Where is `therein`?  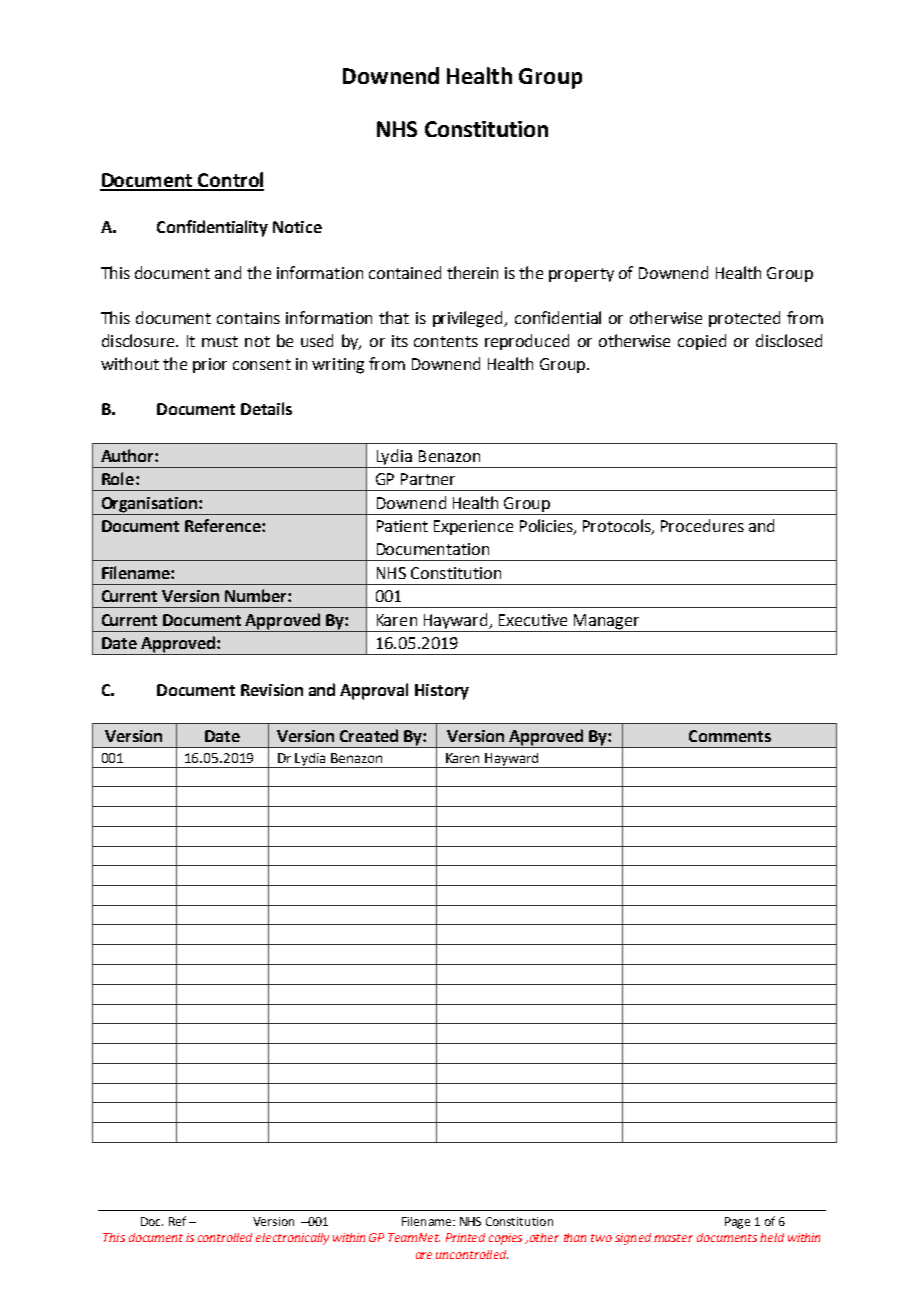
therein is located at coordinates (472, 272).
